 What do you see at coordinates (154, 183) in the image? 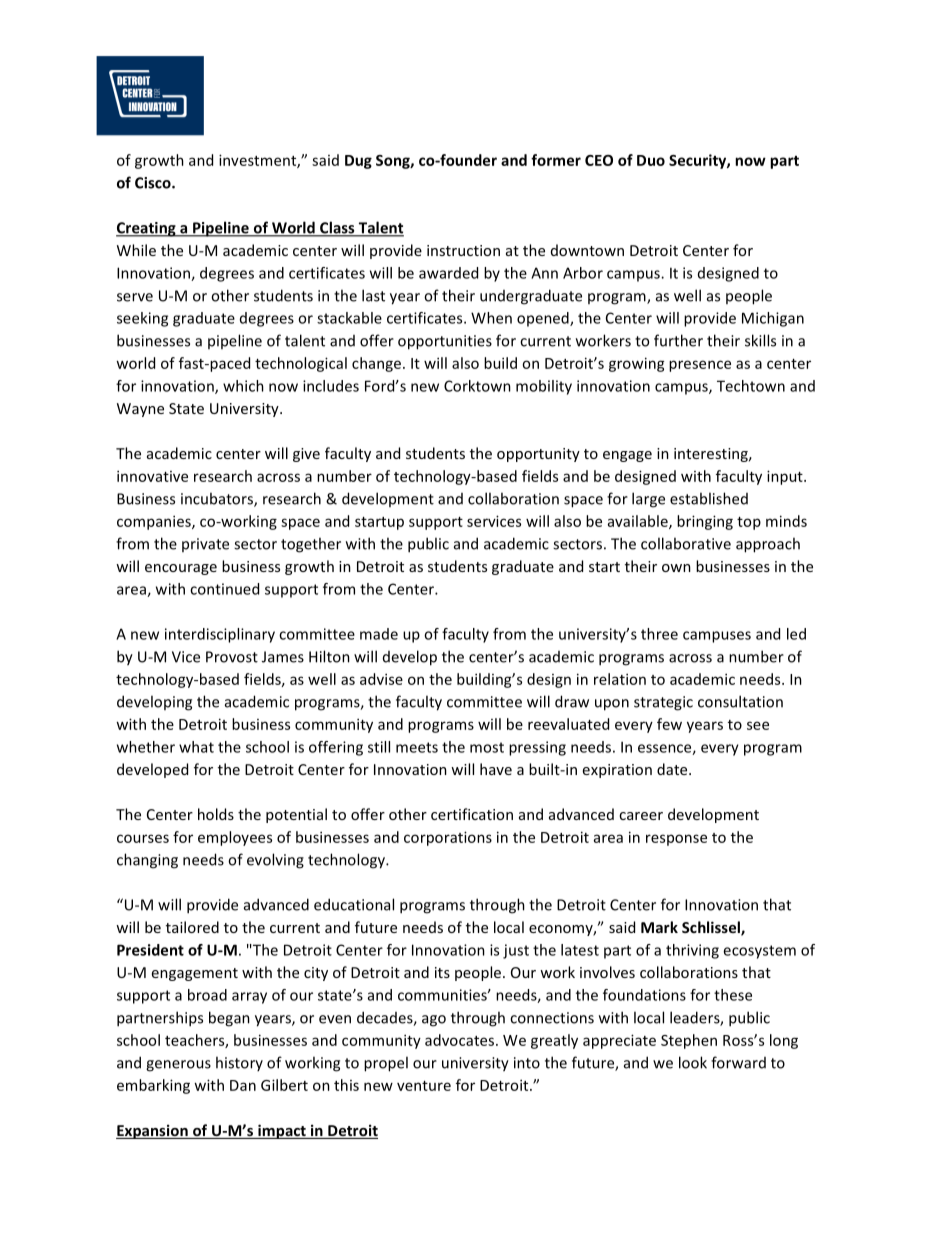
I see `Cisco` at bounding box center [154, 183].
